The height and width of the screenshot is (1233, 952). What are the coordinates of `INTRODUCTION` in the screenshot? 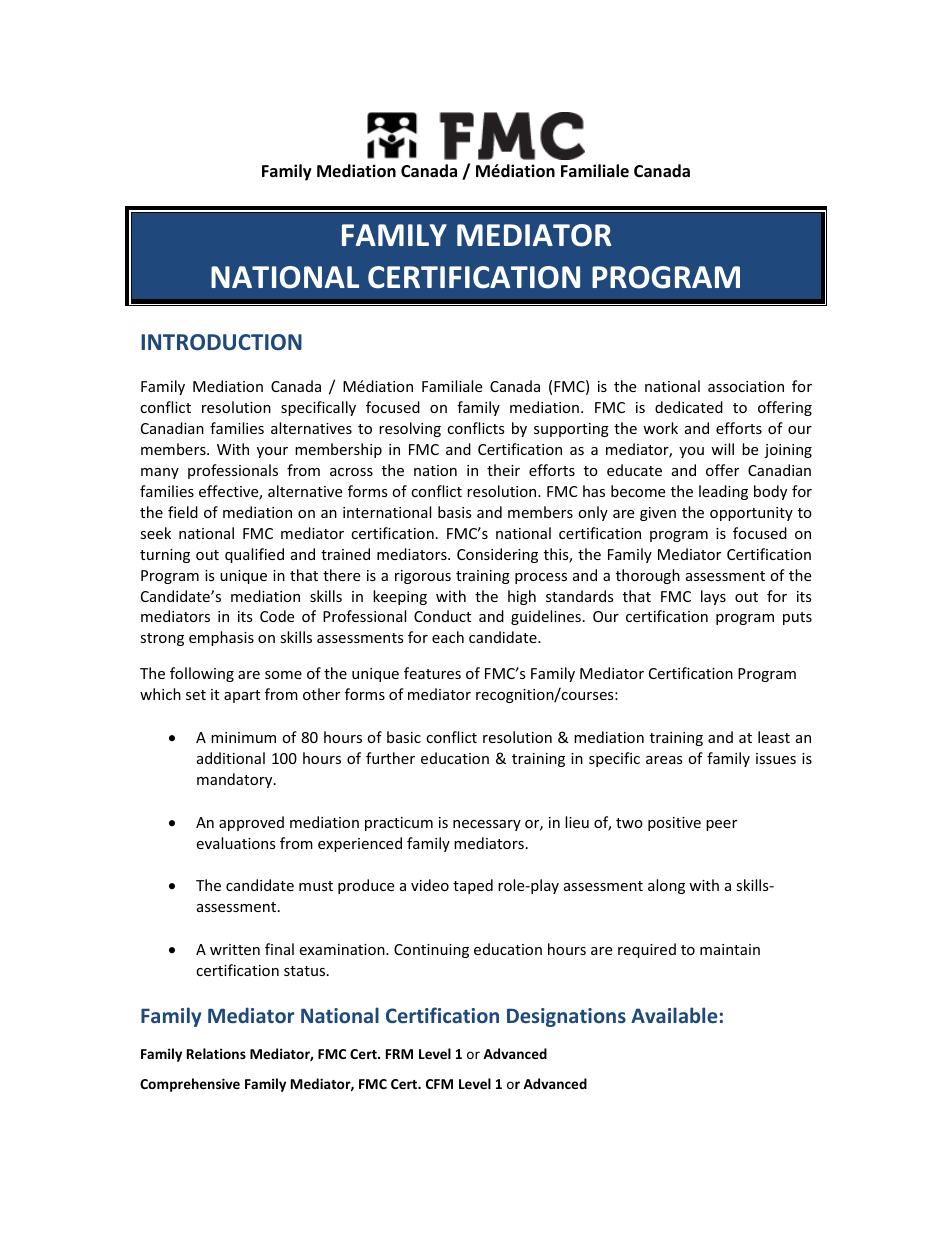 It's located at (221, 342).
